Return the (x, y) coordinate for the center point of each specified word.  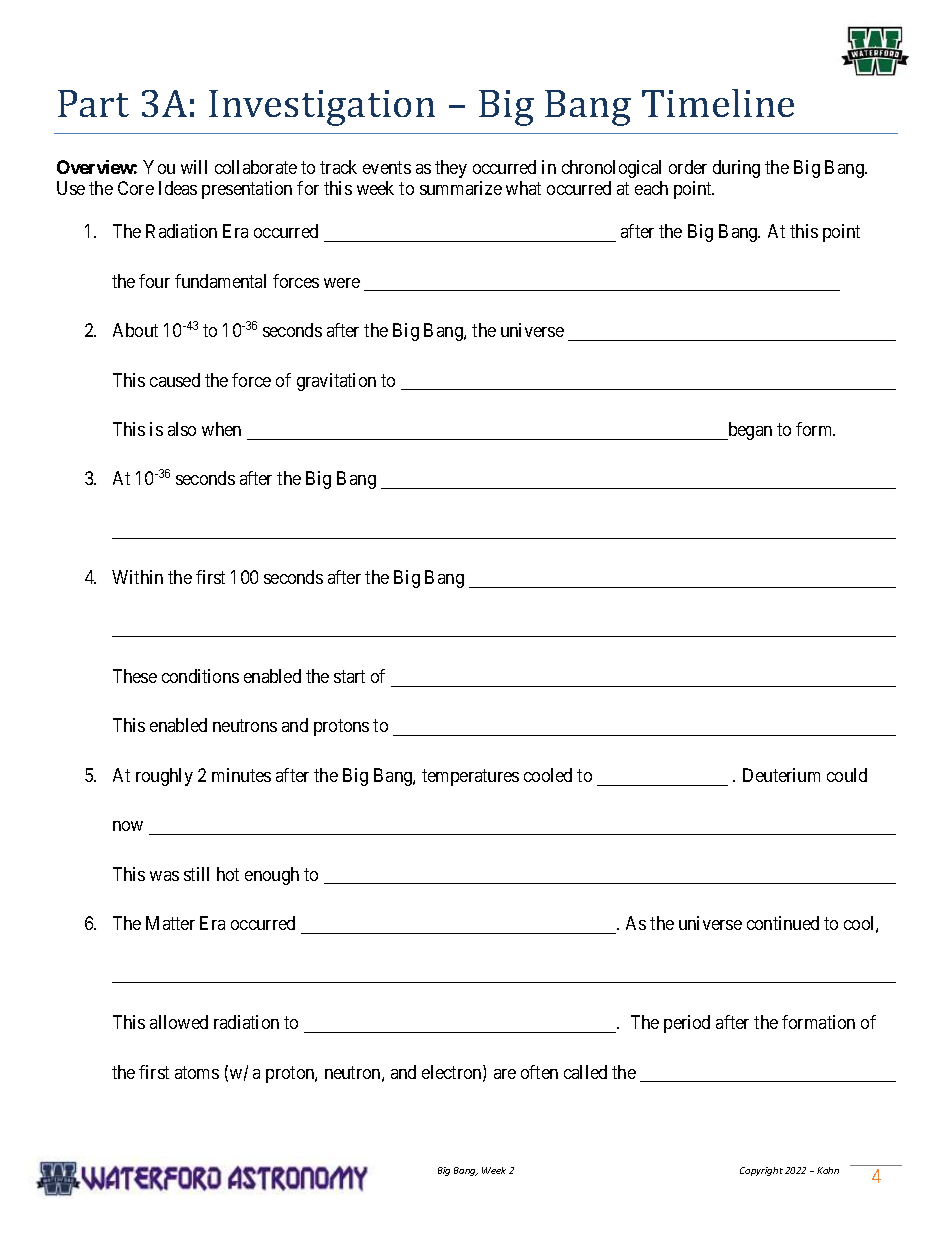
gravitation (336, 382)
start (349, 676)
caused (175, 380)
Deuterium (781, 775)
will (194, 167)
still (196, 874)
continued (783, 923)
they (451, 169)
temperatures (470, 777)
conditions (200, 676)
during (736, 169)
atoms (197, 1072)
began (749, 431)
